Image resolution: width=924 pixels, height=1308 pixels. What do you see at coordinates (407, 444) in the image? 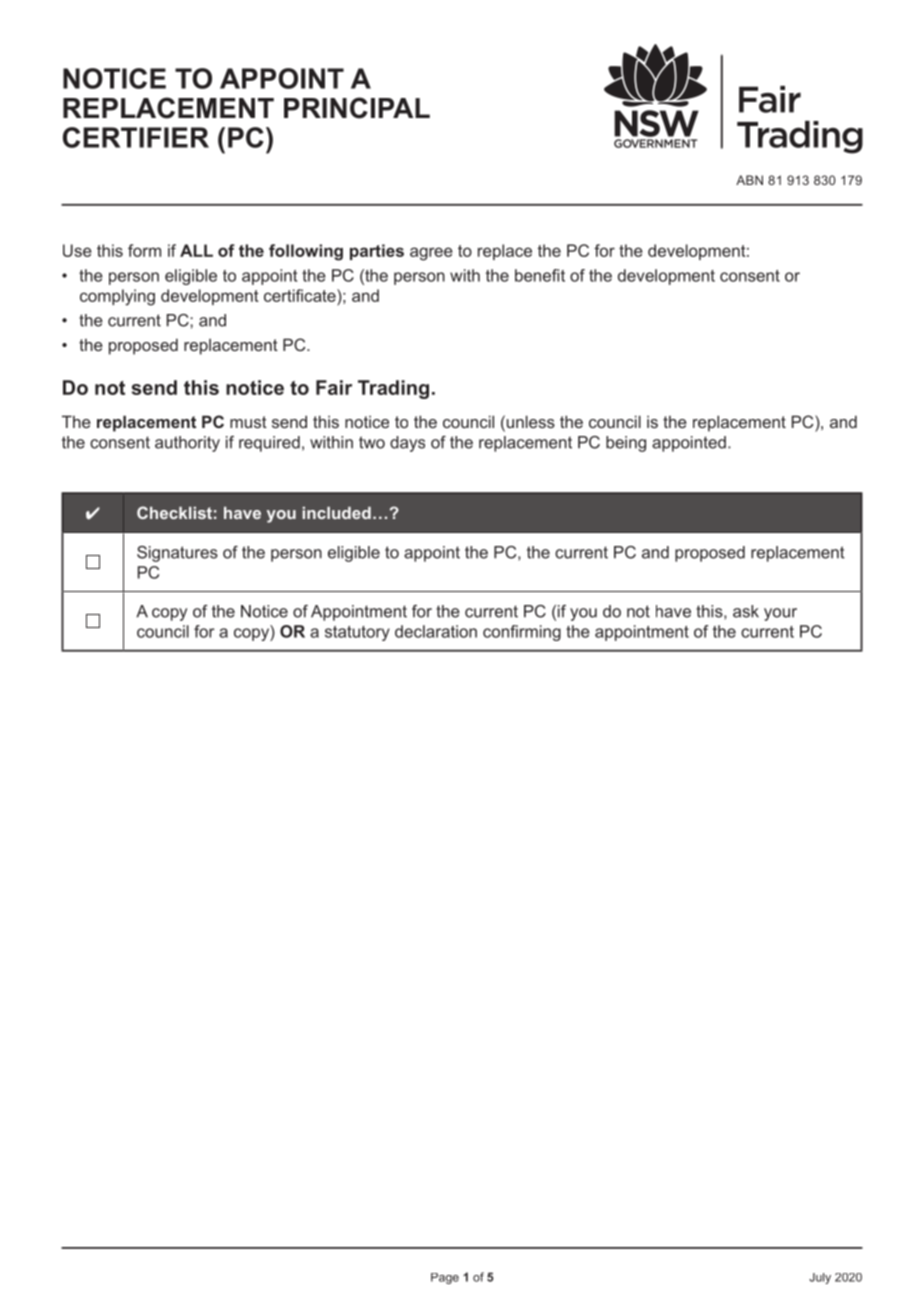
I see `days` at bounding box center [407, 444].
